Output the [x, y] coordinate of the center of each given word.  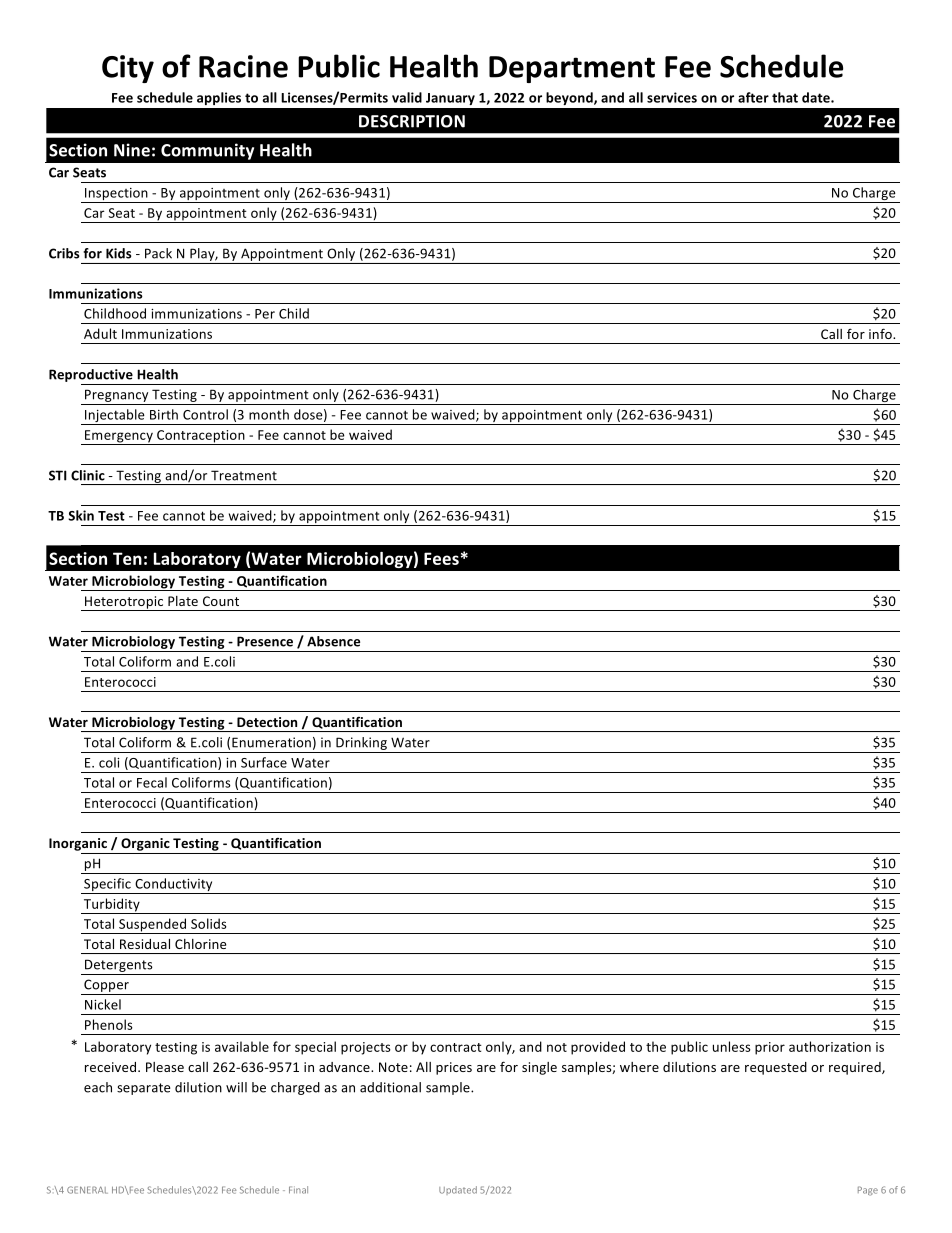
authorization [830, 1046]
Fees [441, 558]
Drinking [361, 743]
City [128, 69]
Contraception [201, 437]
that [785, 97]
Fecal [152, 782]
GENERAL [87, 1190]
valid [407, 97]
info [881, 333]
